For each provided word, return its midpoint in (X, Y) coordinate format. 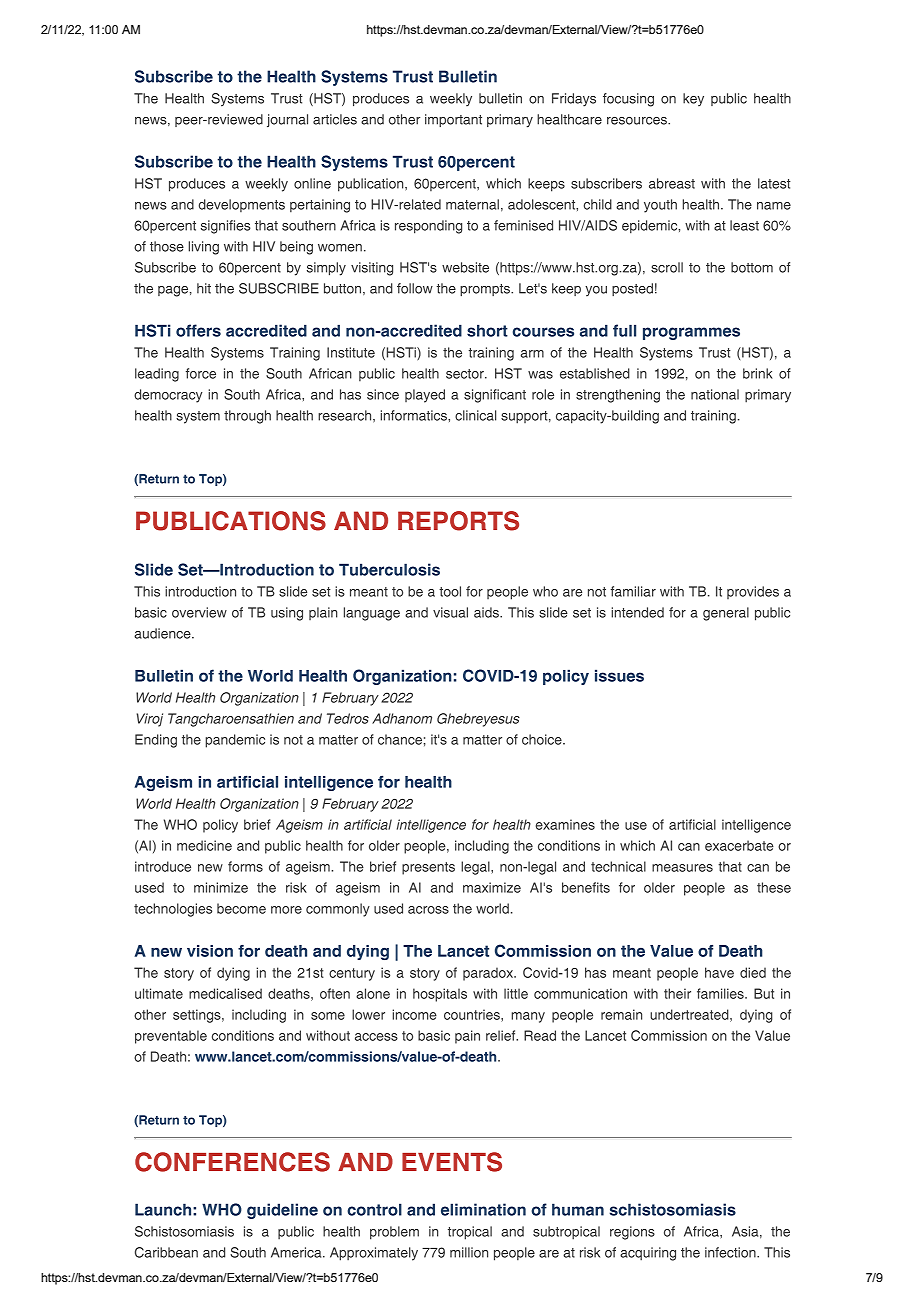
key (693, 99)
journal (287, 120)
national (715, 394)
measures (682, 868)
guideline (282, 1211)
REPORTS (458, 521)
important (453, 120)
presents (428, 868)
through (247, 417)
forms (245, 866)
